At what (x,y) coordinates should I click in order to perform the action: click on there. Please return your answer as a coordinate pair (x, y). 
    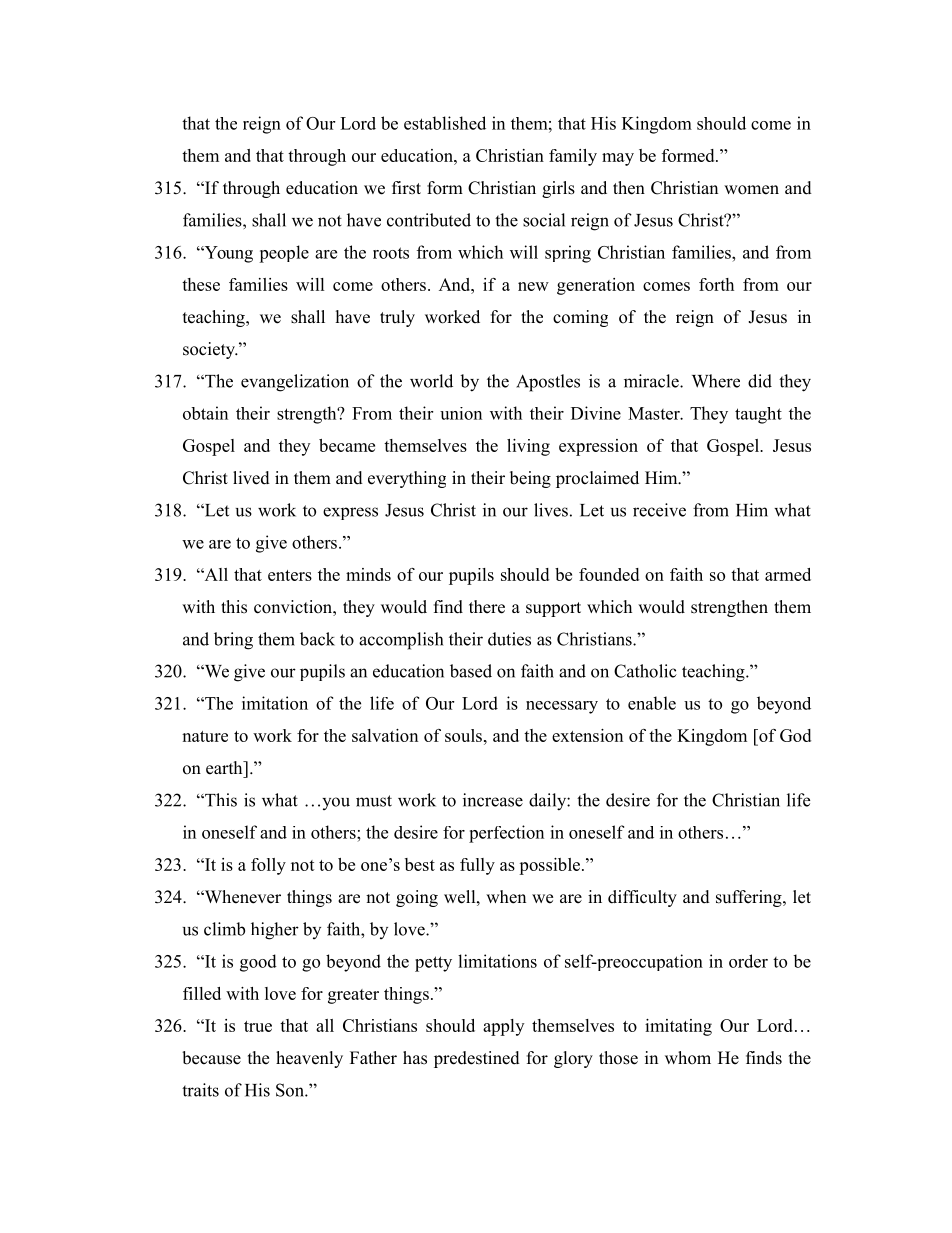
    Looking at the image, I should click on (487, 607).
